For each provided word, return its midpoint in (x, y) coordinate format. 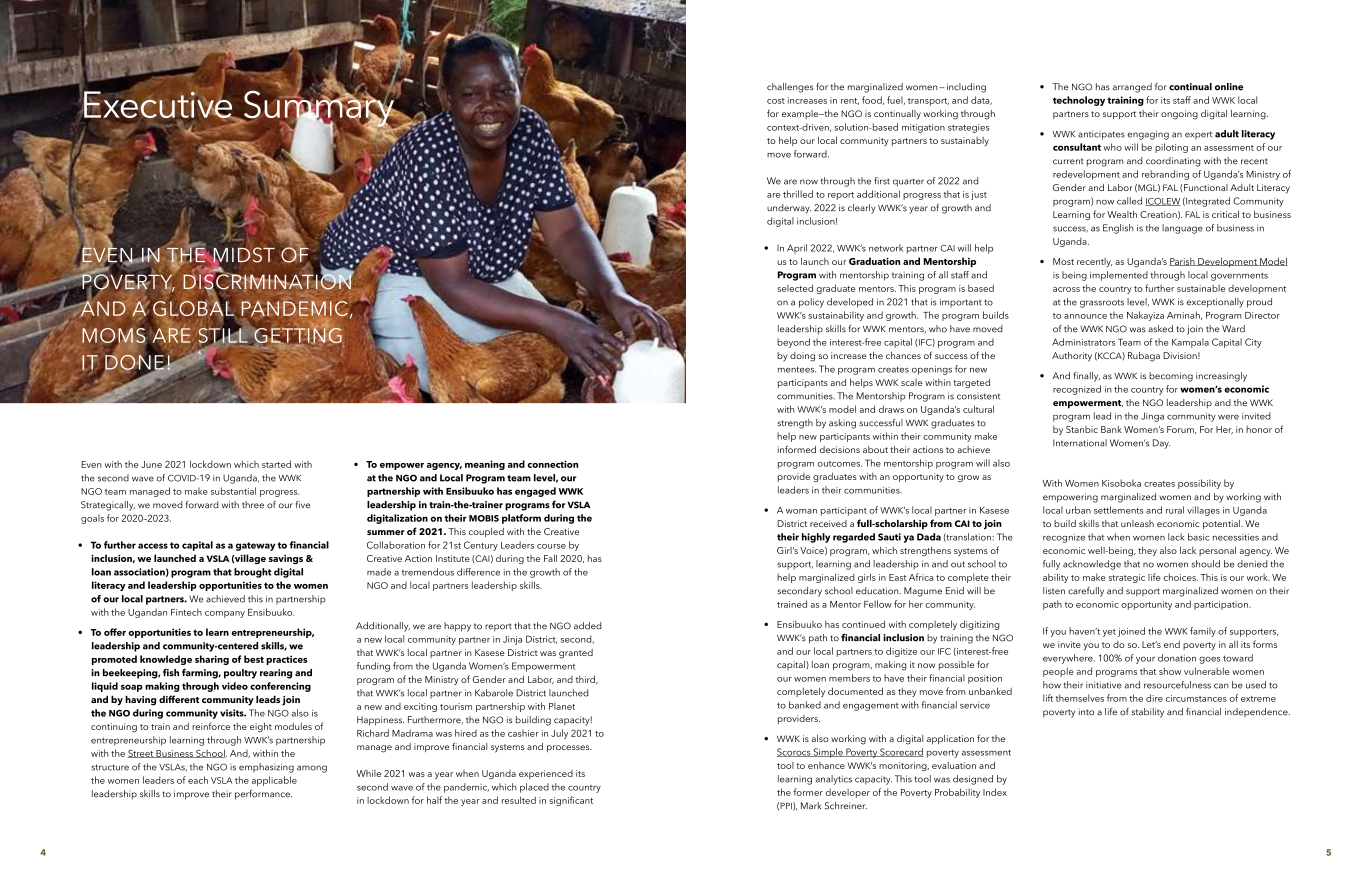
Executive (158, 104)
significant (571, 801)
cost (776, 101)
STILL (223, 335)
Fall (550, 558)
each (198, 780)
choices (1180, 577)
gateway (255, 546)
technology (1079, 101)
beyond (793, 343)
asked (1160, 329)
